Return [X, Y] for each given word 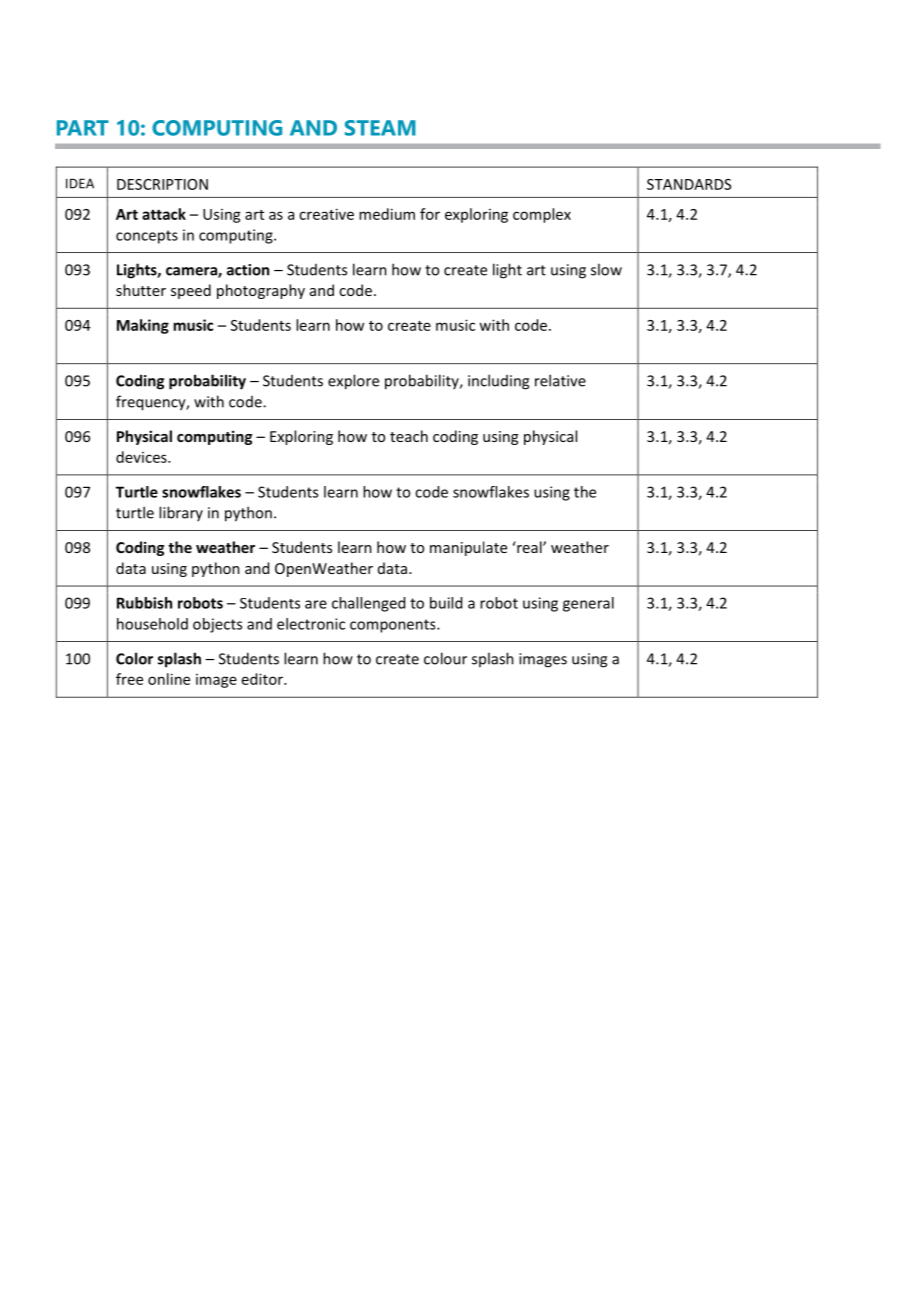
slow [606, 269]
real [529, 547]
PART [83, 128]
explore [353, 382]
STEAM [380, 128]
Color [134, 658]
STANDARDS [689, 184]
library [181, 513]
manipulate [468, 548]
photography [261, 291]
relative [560, 380]
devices [142, 457]
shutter [141, 290]
